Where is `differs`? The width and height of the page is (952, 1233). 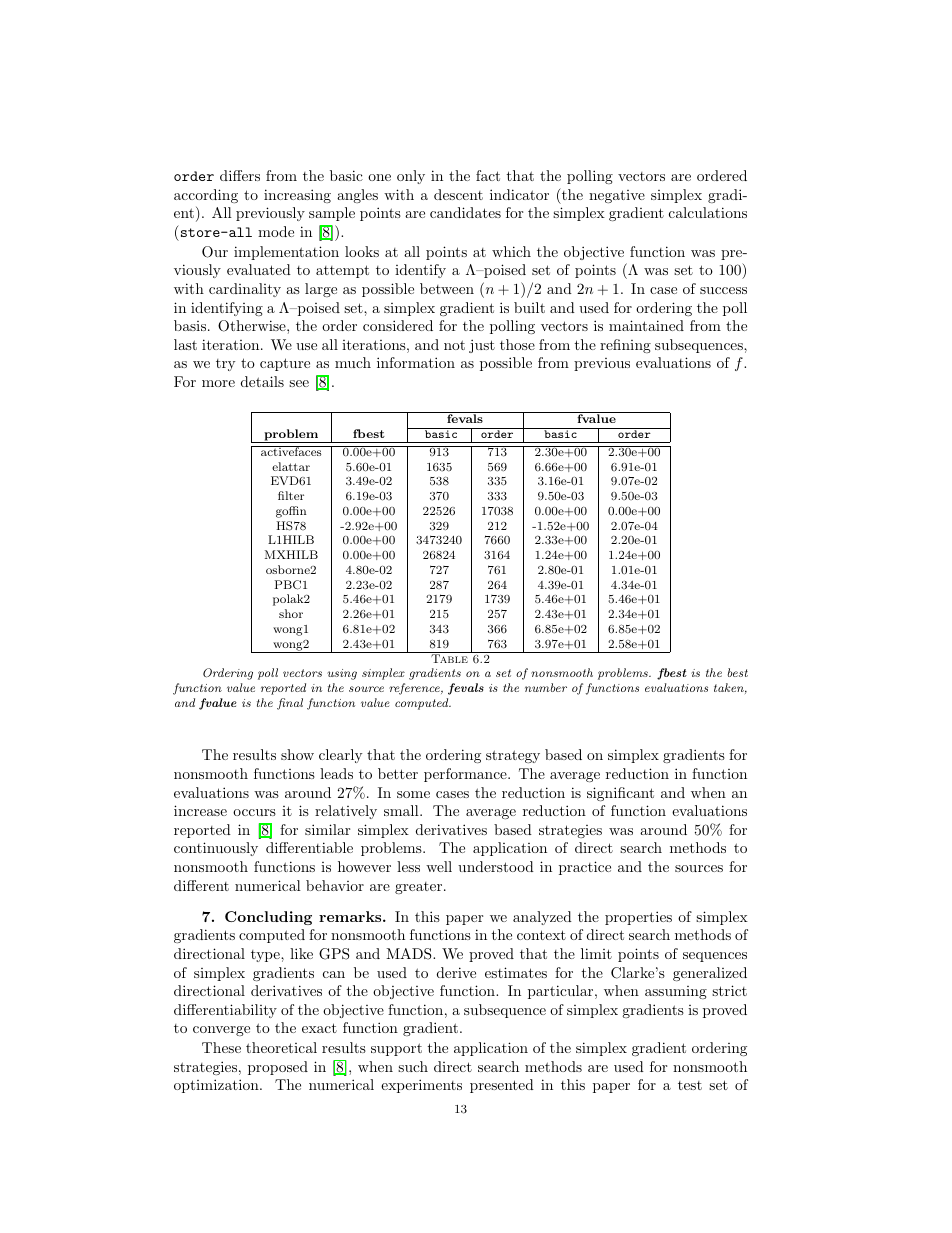
differs is located at coordinates (240, 175).
